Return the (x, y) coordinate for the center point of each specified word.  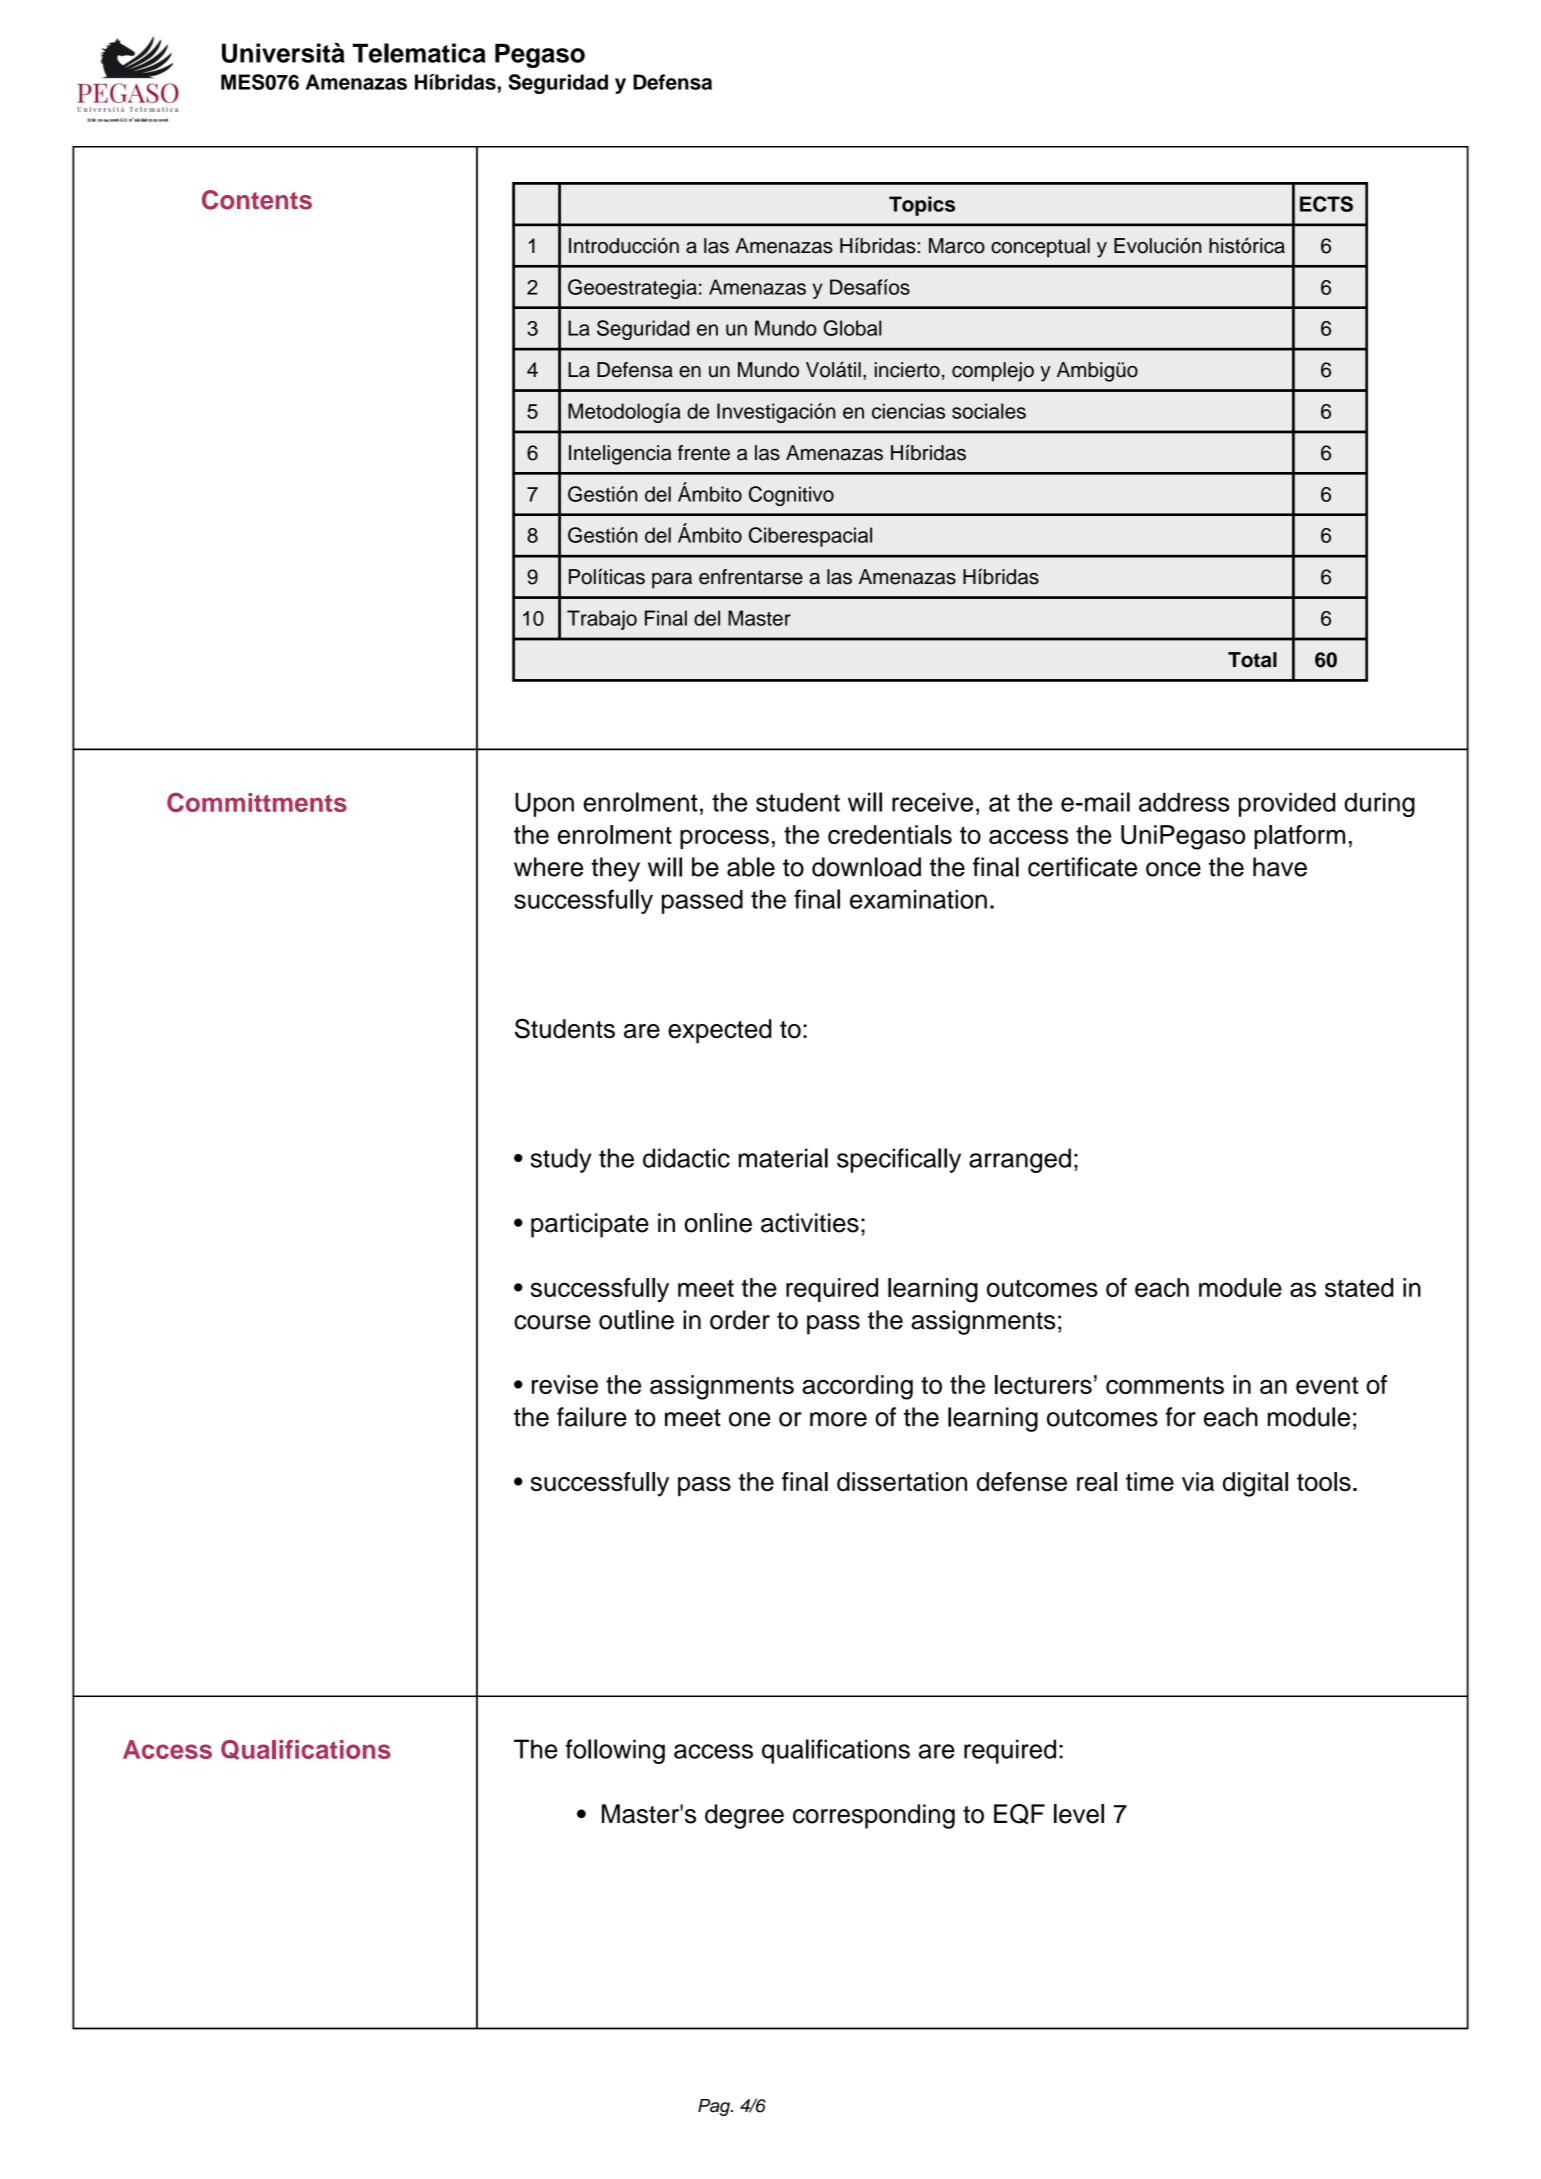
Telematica (419, 53)
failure (592, 1417)
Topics (922, 206)
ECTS (1326, 204)
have (1280, 867)
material (783, 1158)
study (561, 1160)
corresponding (874, 1816)
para (672, 581)
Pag (715, 2107)
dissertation (902, 1481)
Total (1252, 660)
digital (1255, 1484)
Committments (257, 802)
